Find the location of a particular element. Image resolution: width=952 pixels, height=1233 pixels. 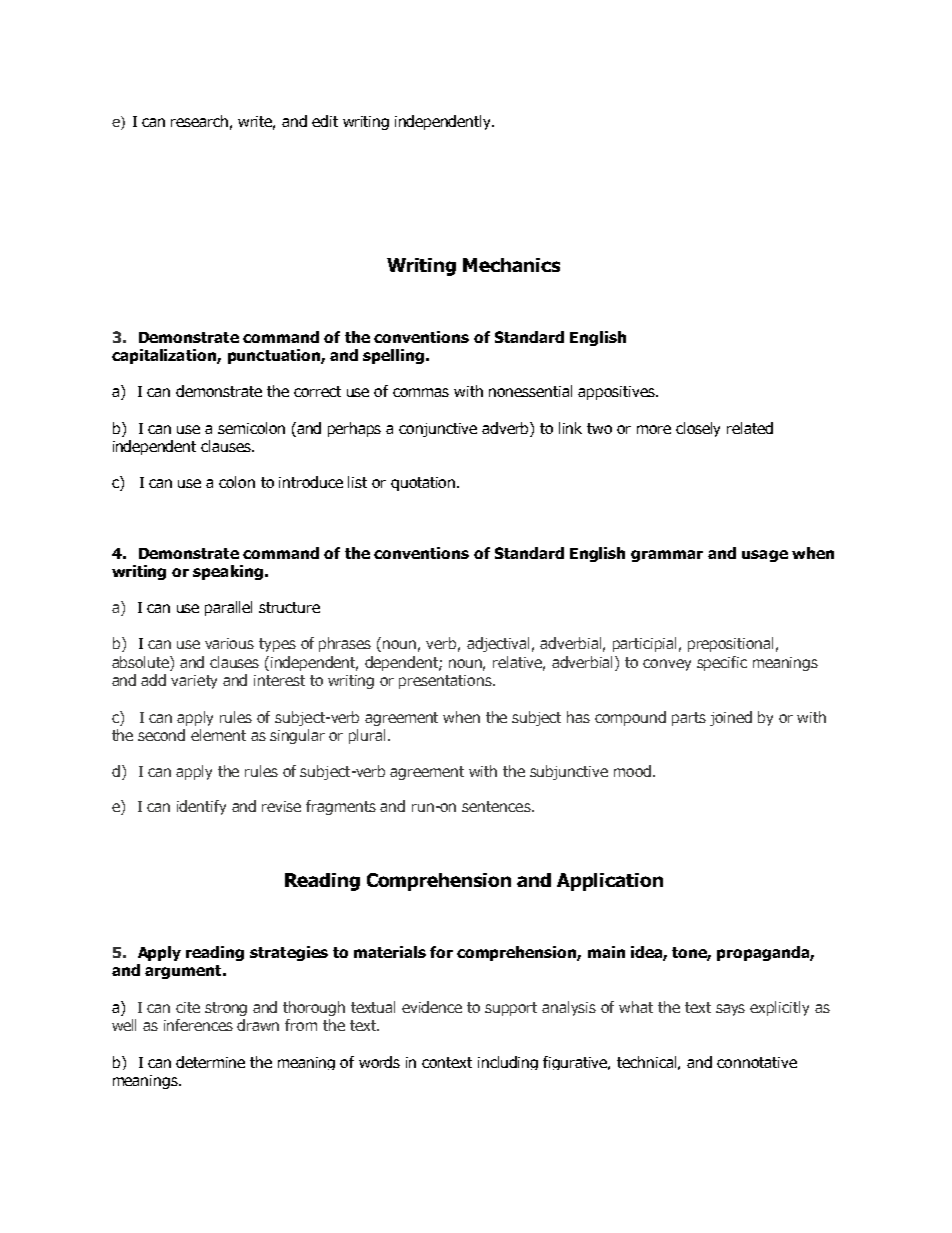

parts is located at coordinates (689, 719).
